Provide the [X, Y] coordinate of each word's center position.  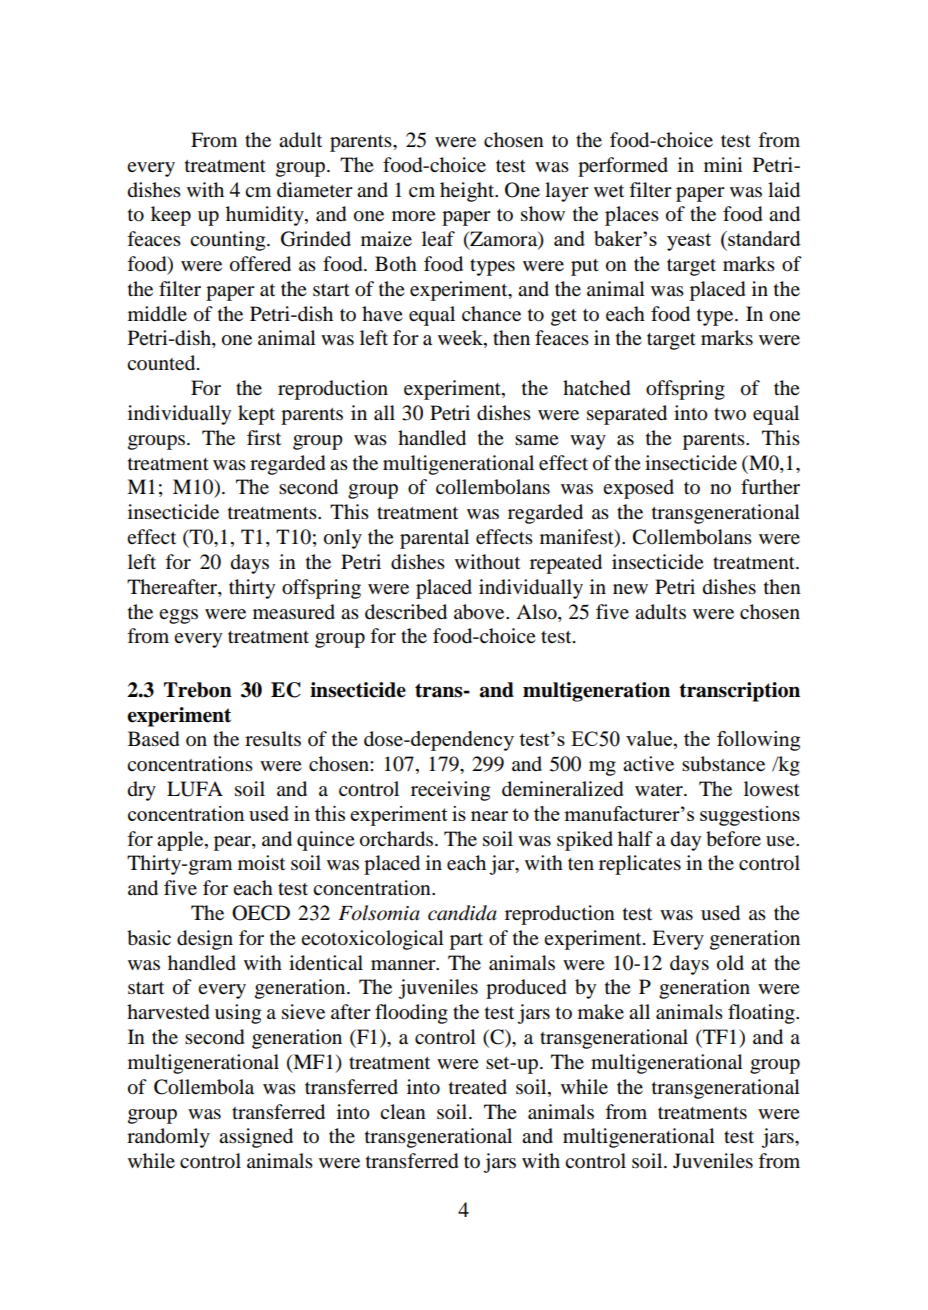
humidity [266, 216]
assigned [256, 1138]
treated [478, 1087]
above [480, 612]
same [537, 440]
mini [723, 164]
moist [261, 863]
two [730, 414]
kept [256, 415]
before [733, 839]
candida [462, 913]
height [468, 192]
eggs [178, 616]
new [630, 589]
